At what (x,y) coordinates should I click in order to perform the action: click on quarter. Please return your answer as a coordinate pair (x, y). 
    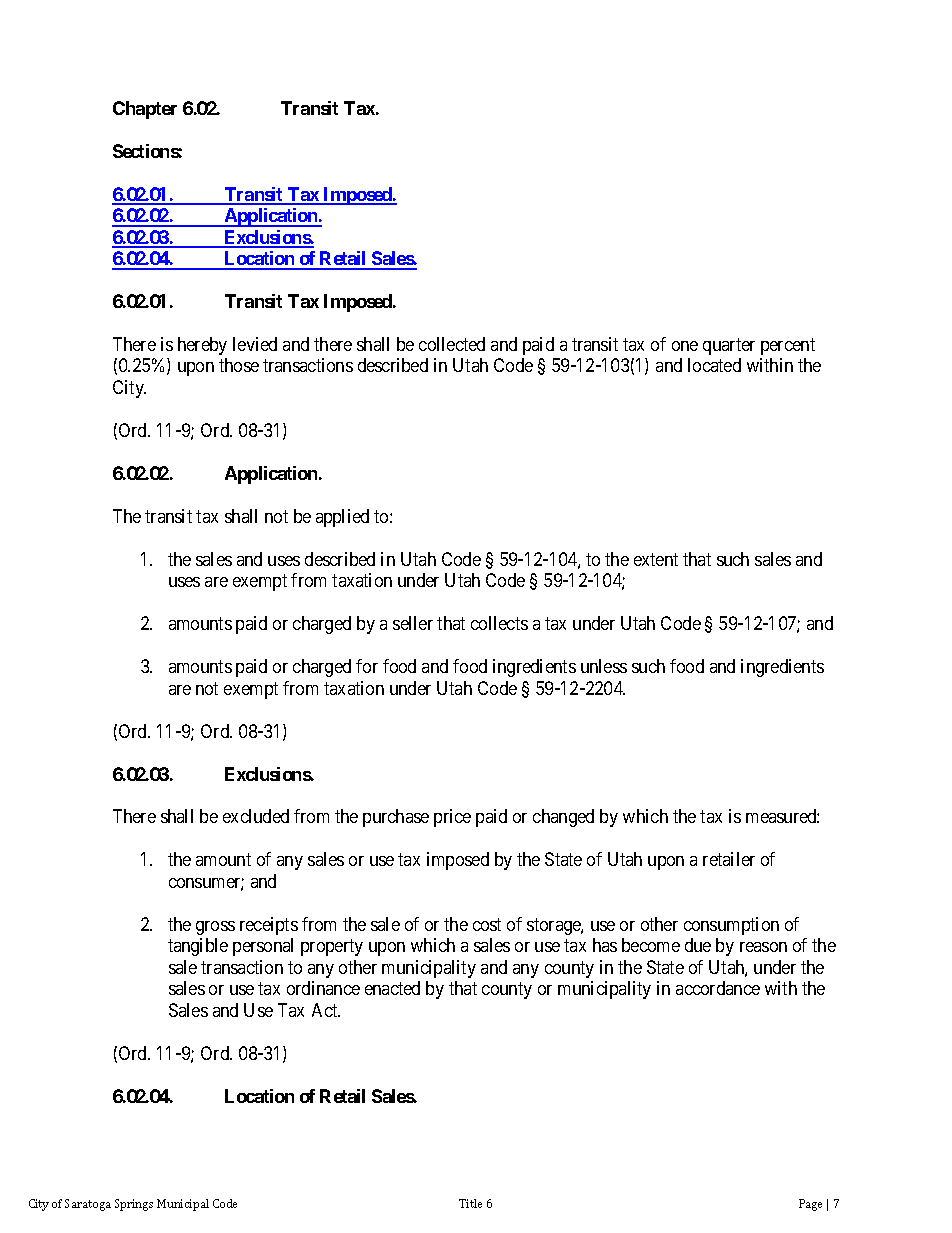
    Looking at the image, I should click on (729, 346).
